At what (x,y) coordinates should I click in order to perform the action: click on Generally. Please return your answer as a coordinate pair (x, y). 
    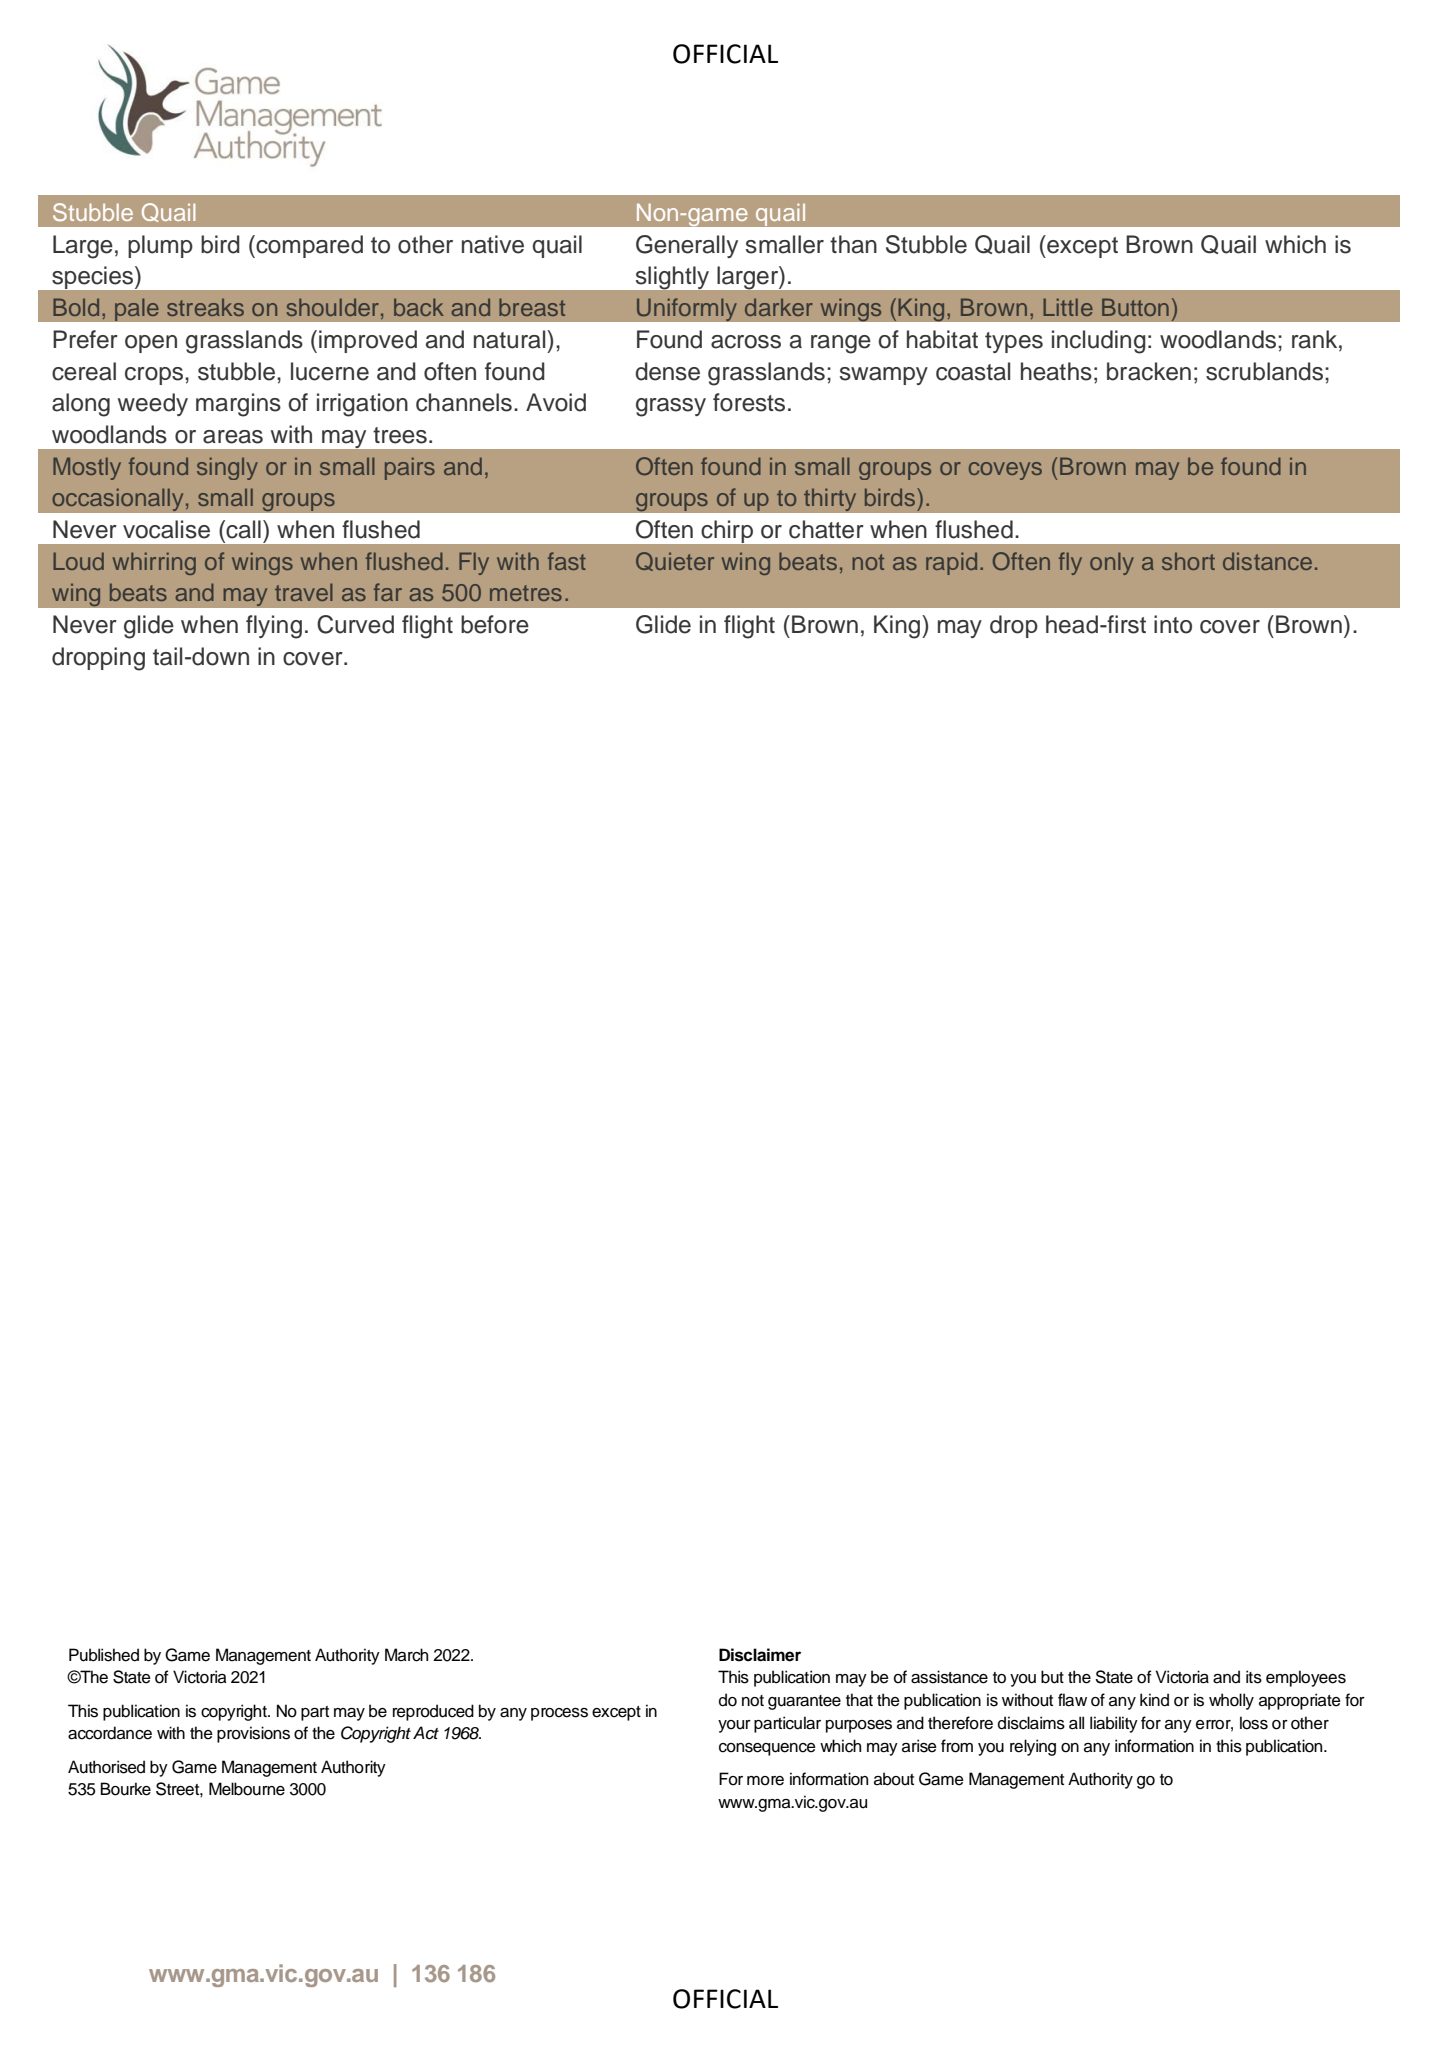
    Looking at the image, I should click on (687, 246).
